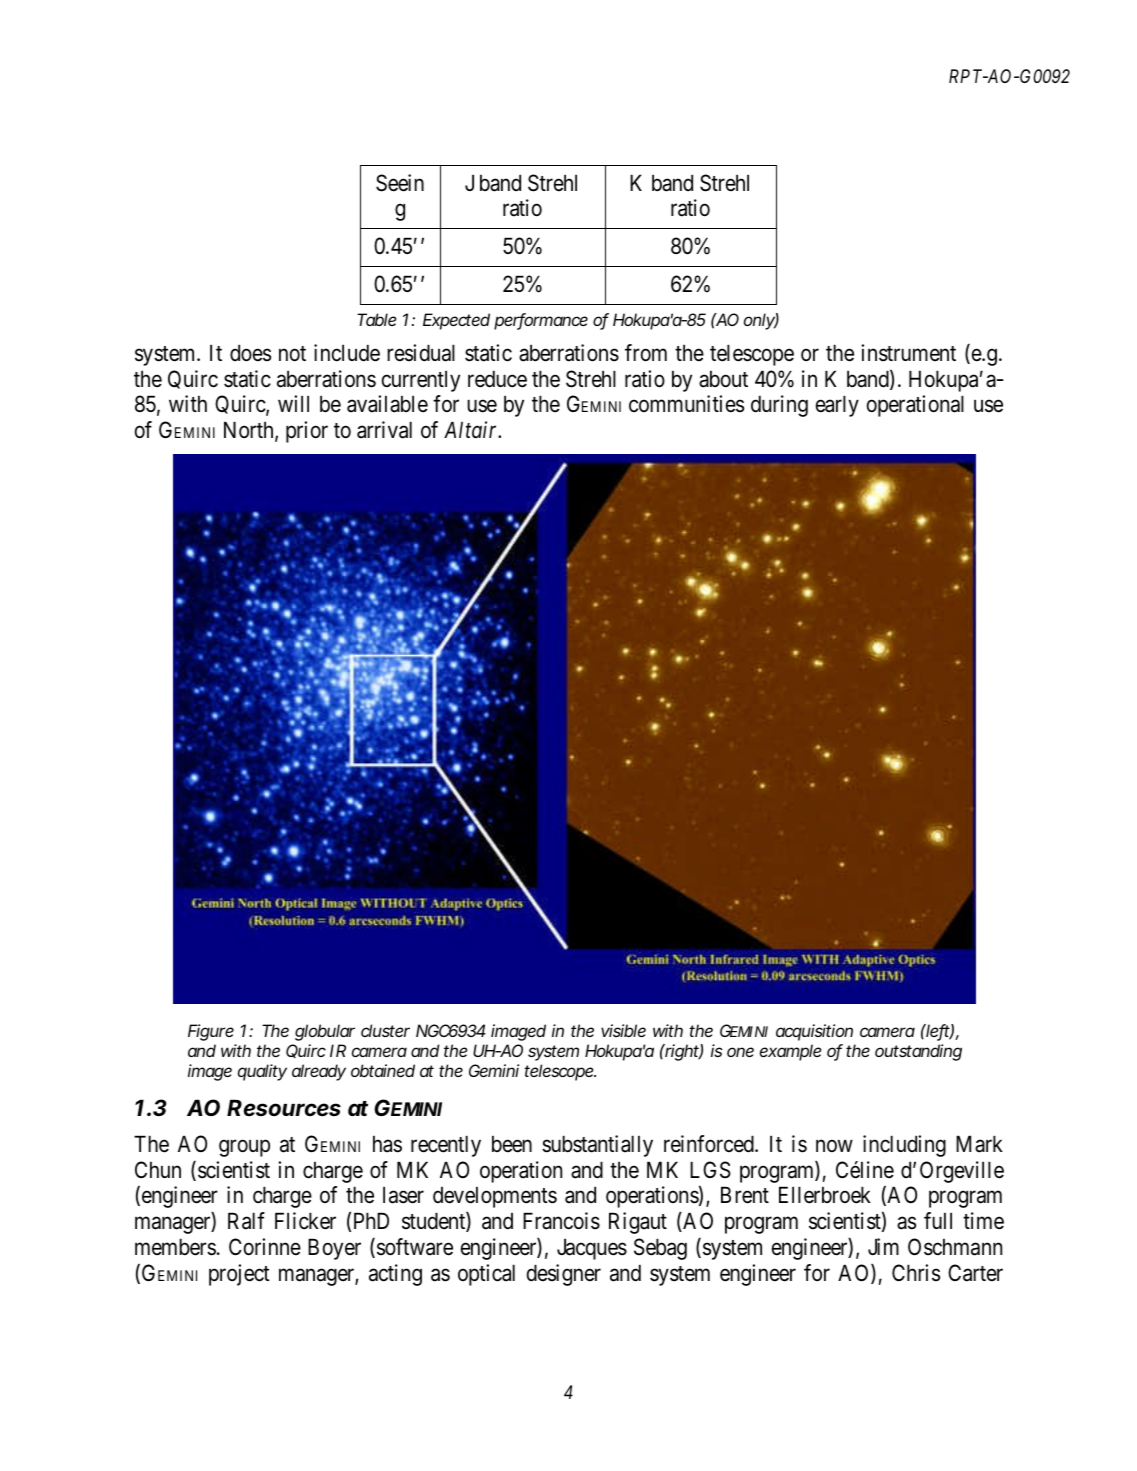 The image size is (1137, 1471). Describe the element at coordinates (400, 183) in the document. I see `Seein` at that location.
